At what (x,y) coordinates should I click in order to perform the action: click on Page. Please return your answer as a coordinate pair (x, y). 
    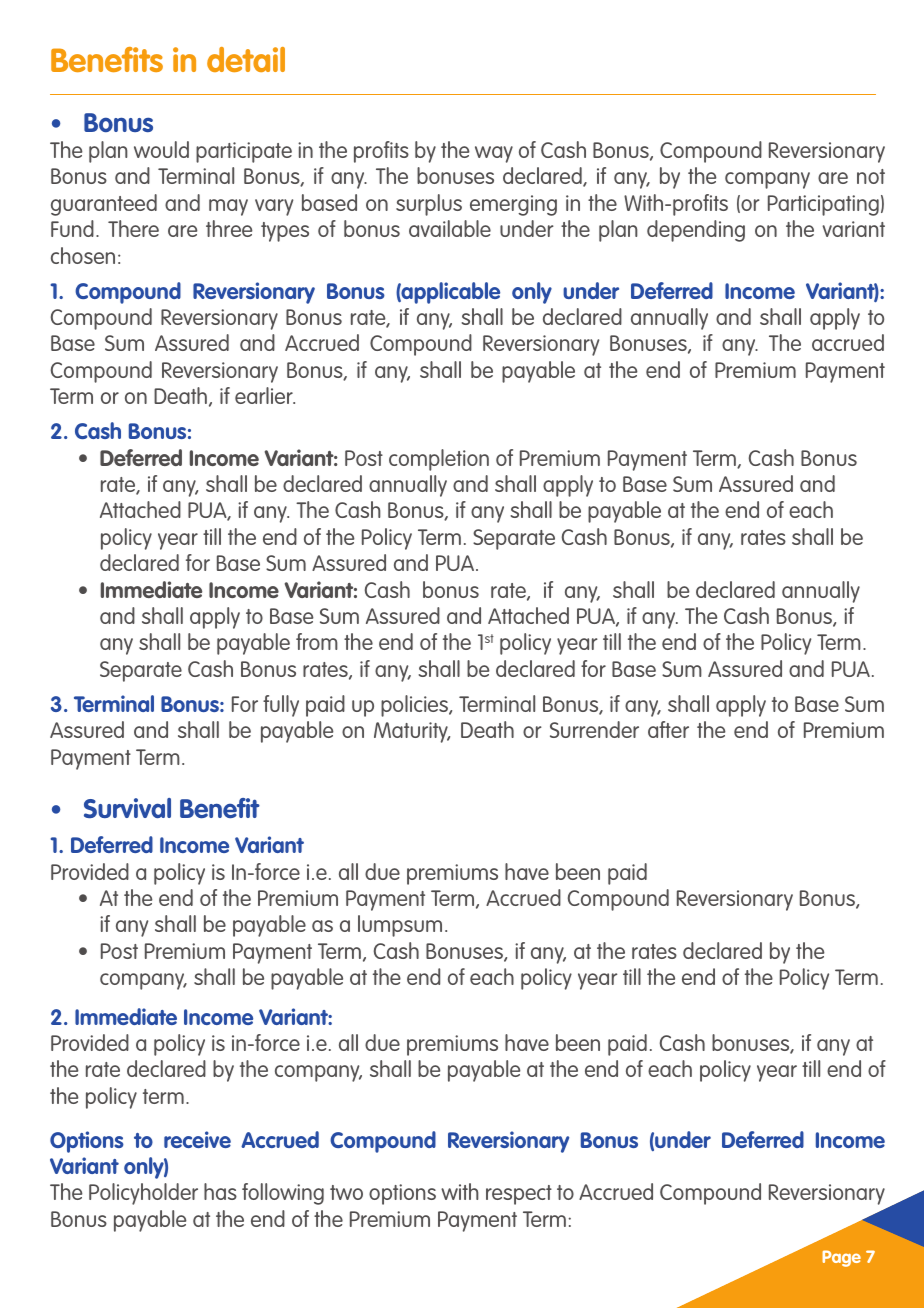
    Looking at the image, I should click on (841, 1258).
